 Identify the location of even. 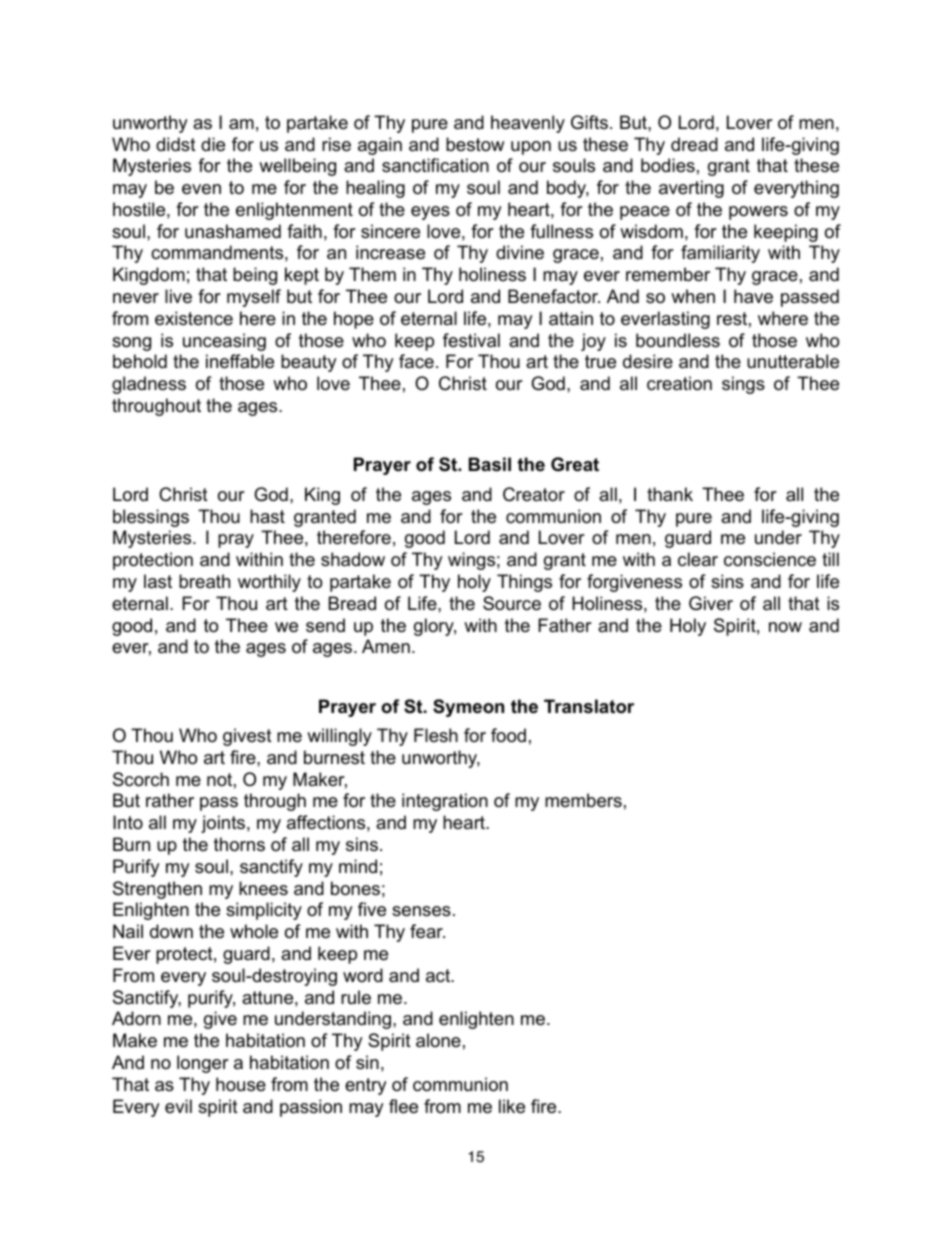
(201, 189).
